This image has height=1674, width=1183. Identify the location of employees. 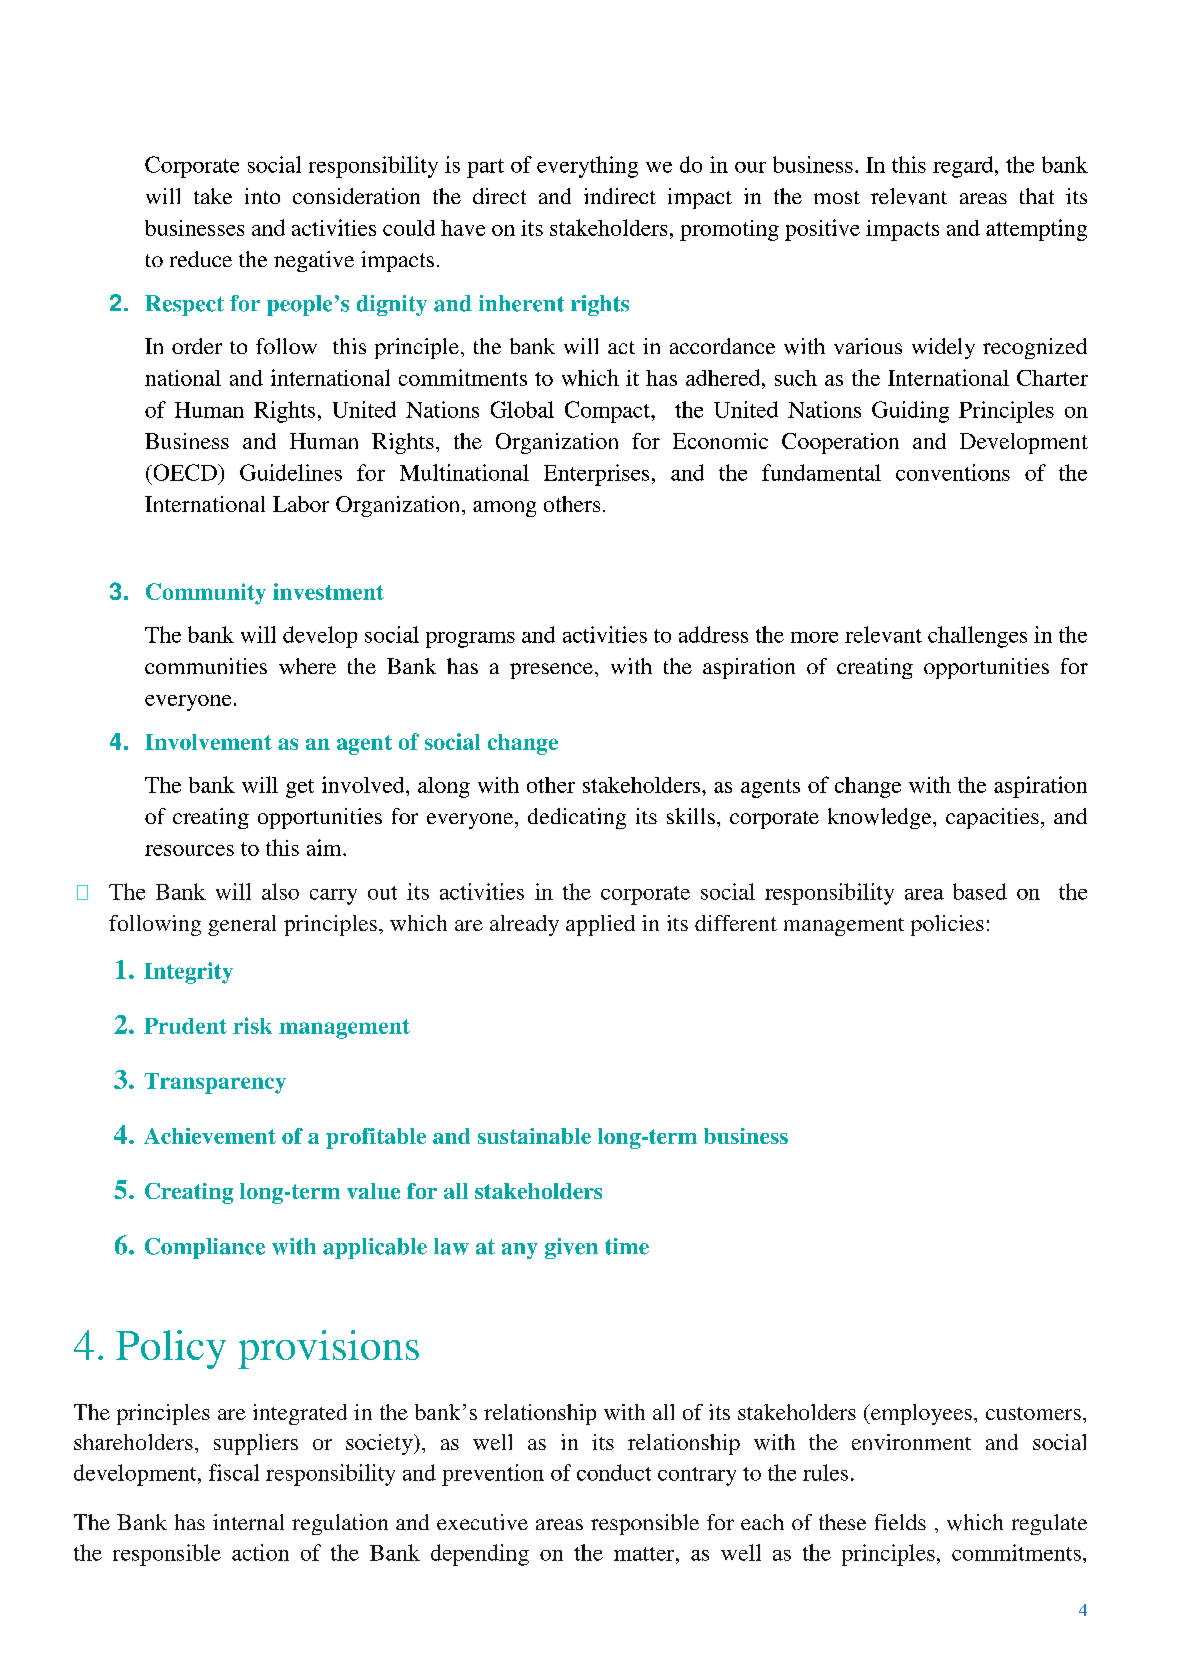
(920, 1414).
